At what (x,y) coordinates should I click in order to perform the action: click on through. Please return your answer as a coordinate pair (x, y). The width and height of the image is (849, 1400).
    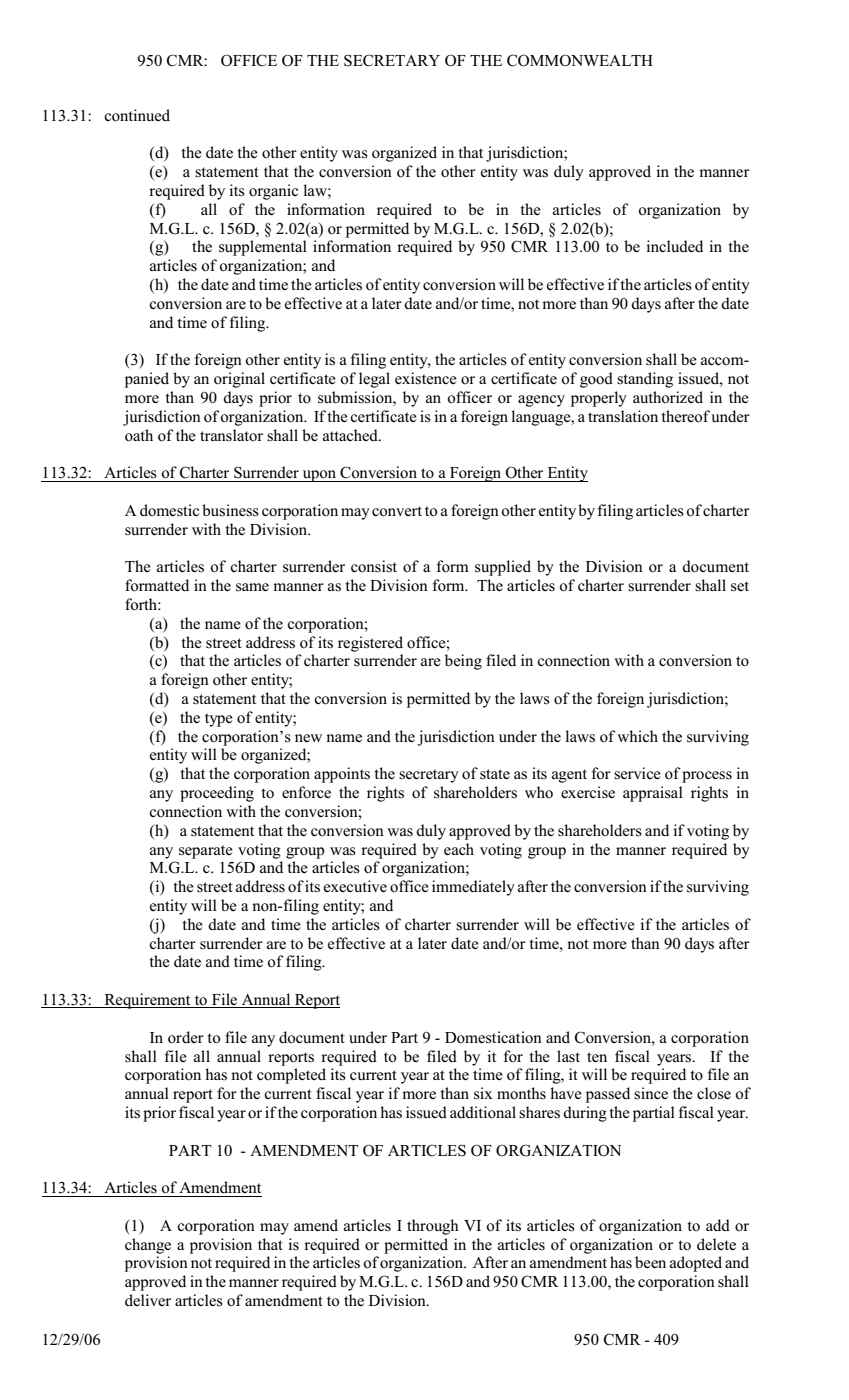
    Looking at the image, I should click on (433, 1227).
